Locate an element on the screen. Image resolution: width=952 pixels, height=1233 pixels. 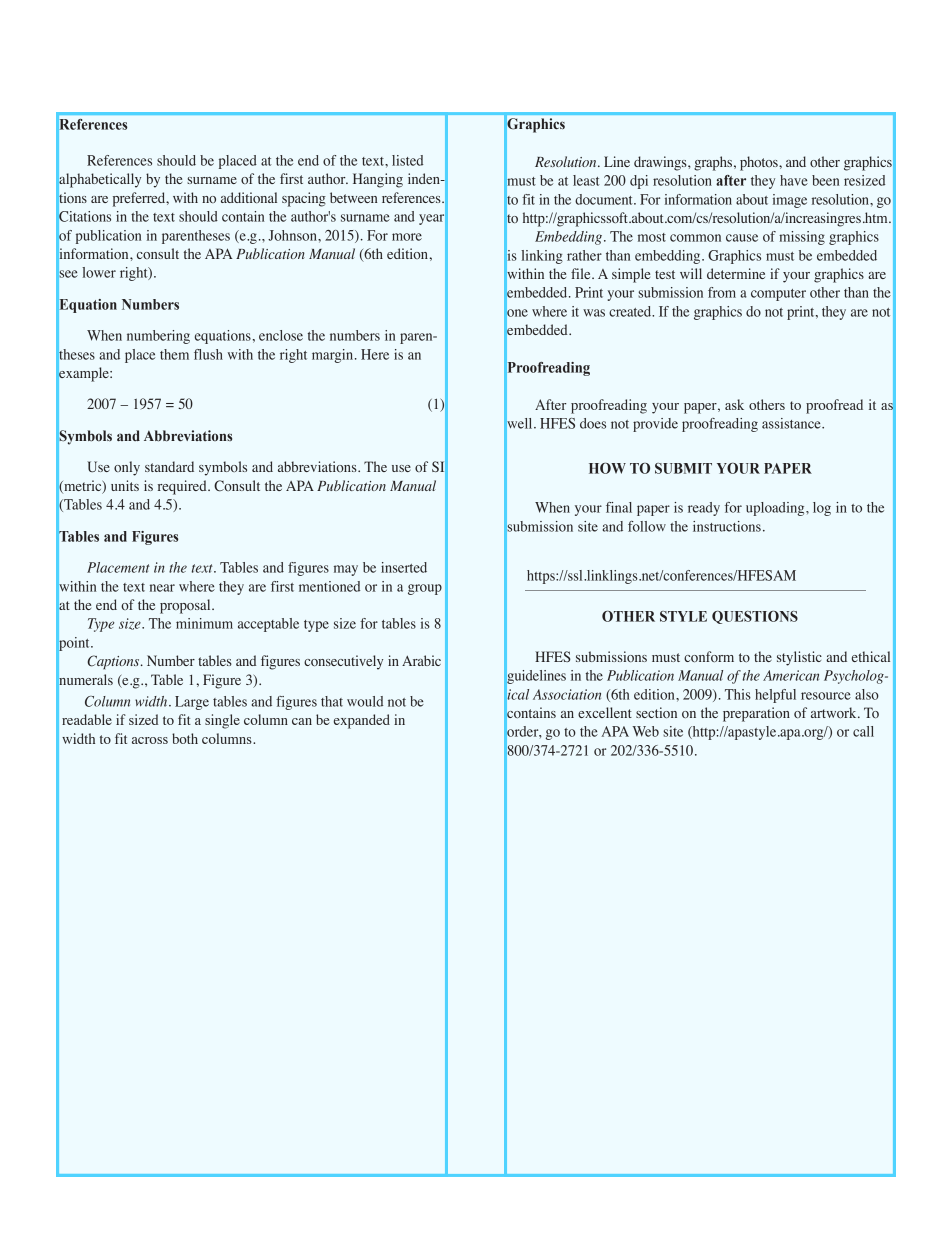
stylistic is located at coordinates (799, 658).
